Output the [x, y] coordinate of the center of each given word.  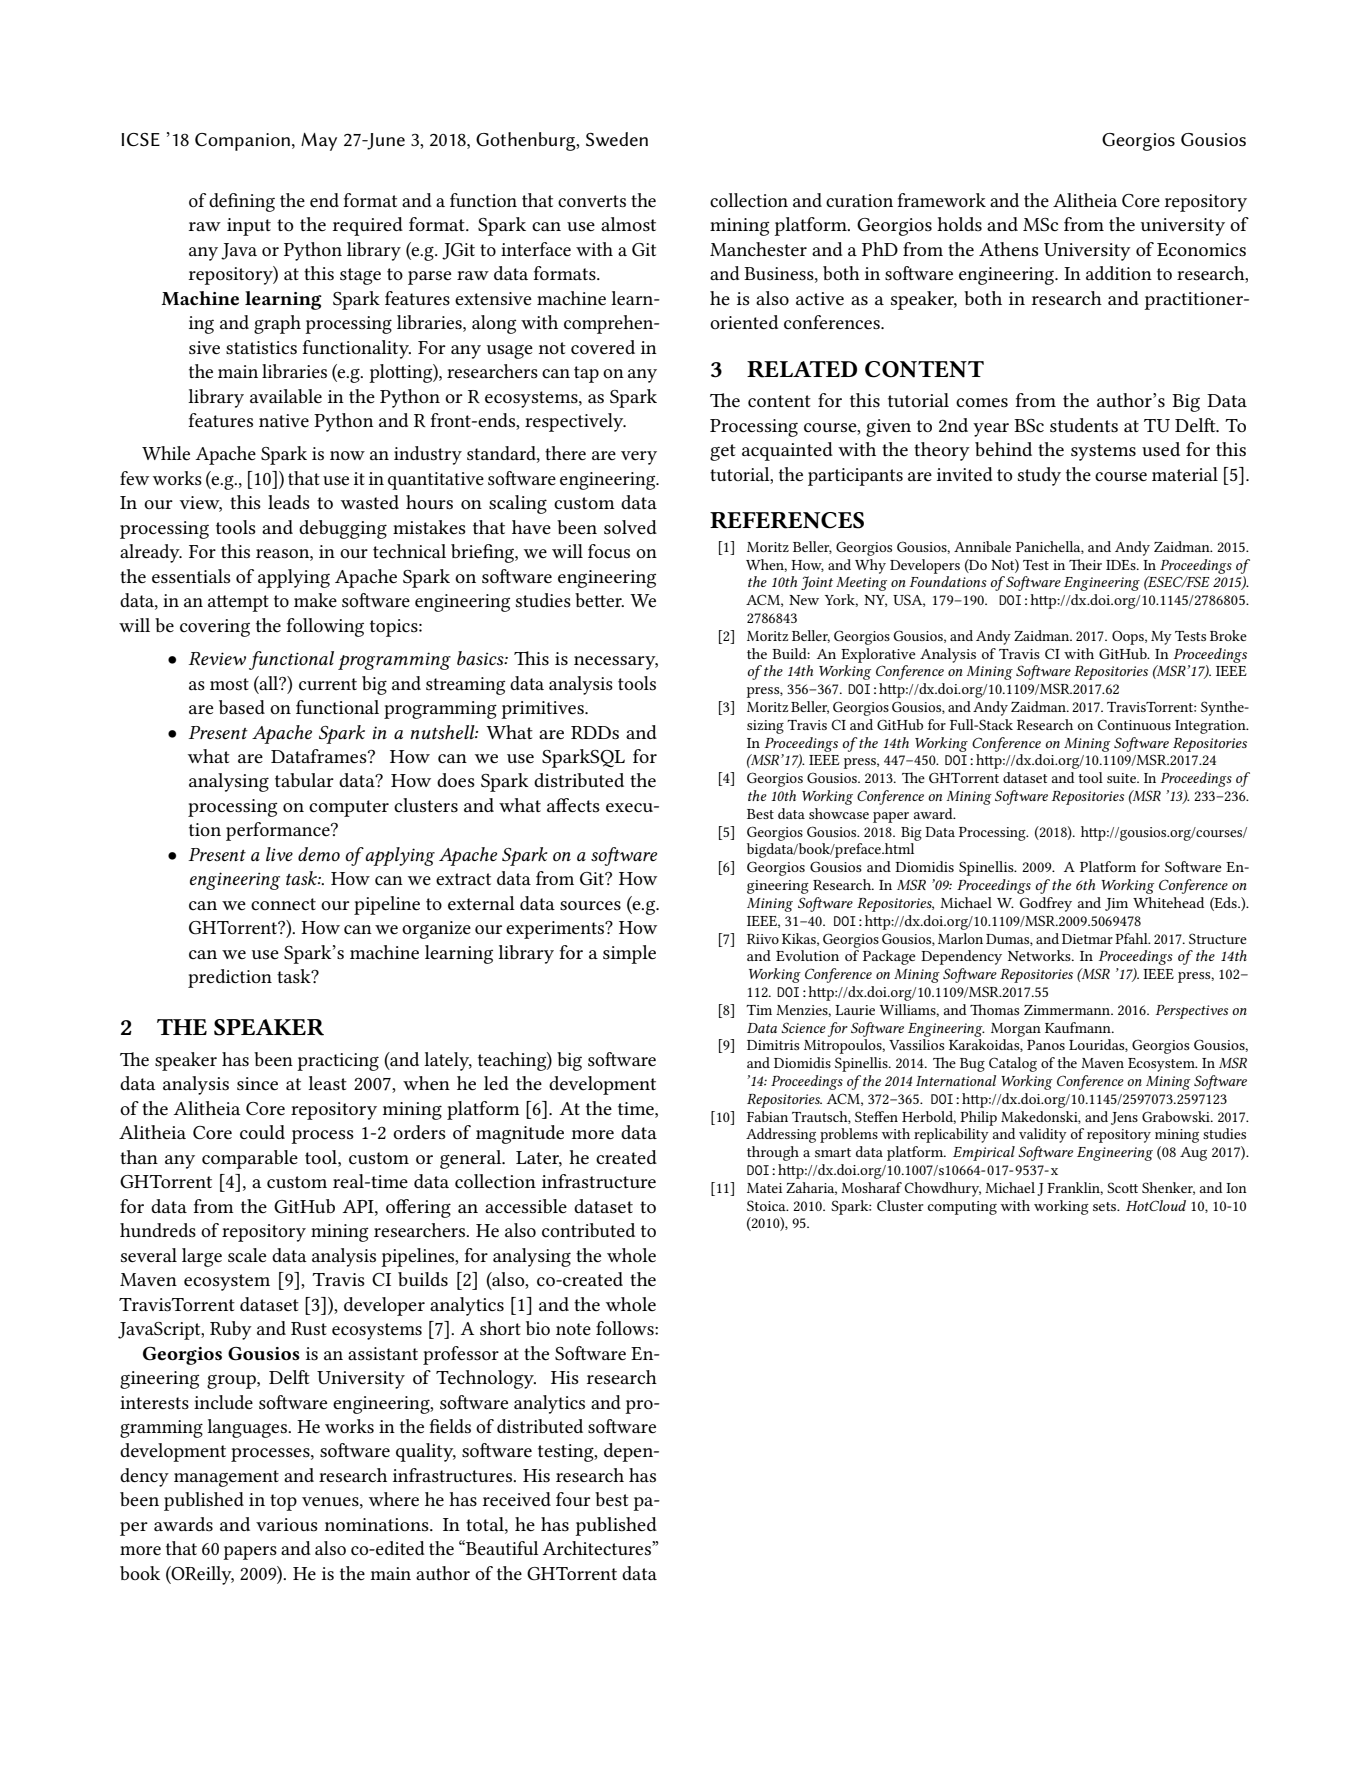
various [287, 1525]
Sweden [617, 139]
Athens [1009, 249]
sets [1106, 1206]
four [573, 1499]
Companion [242, 142]
